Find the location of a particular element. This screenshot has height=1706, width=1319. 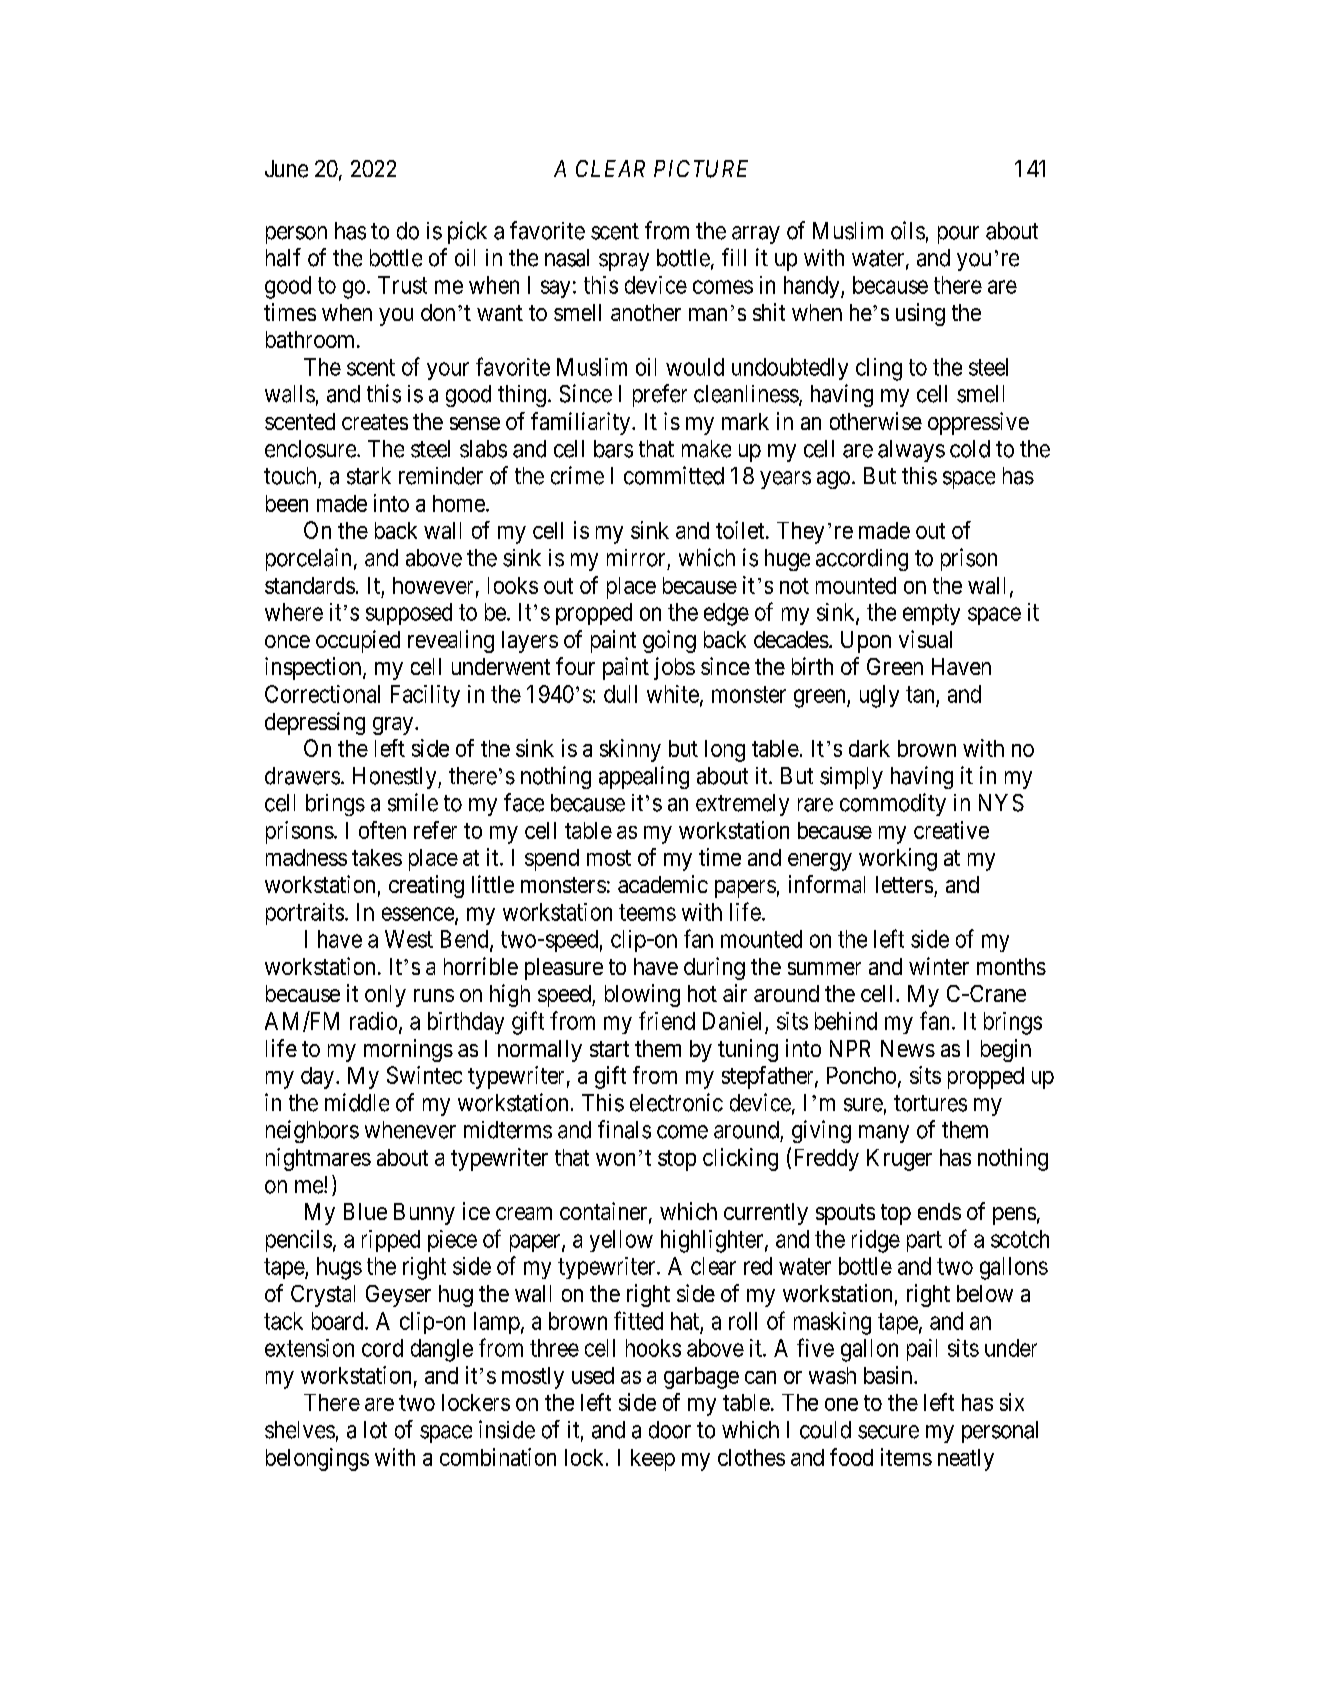

appealing is located at coordinates (644, 777).
